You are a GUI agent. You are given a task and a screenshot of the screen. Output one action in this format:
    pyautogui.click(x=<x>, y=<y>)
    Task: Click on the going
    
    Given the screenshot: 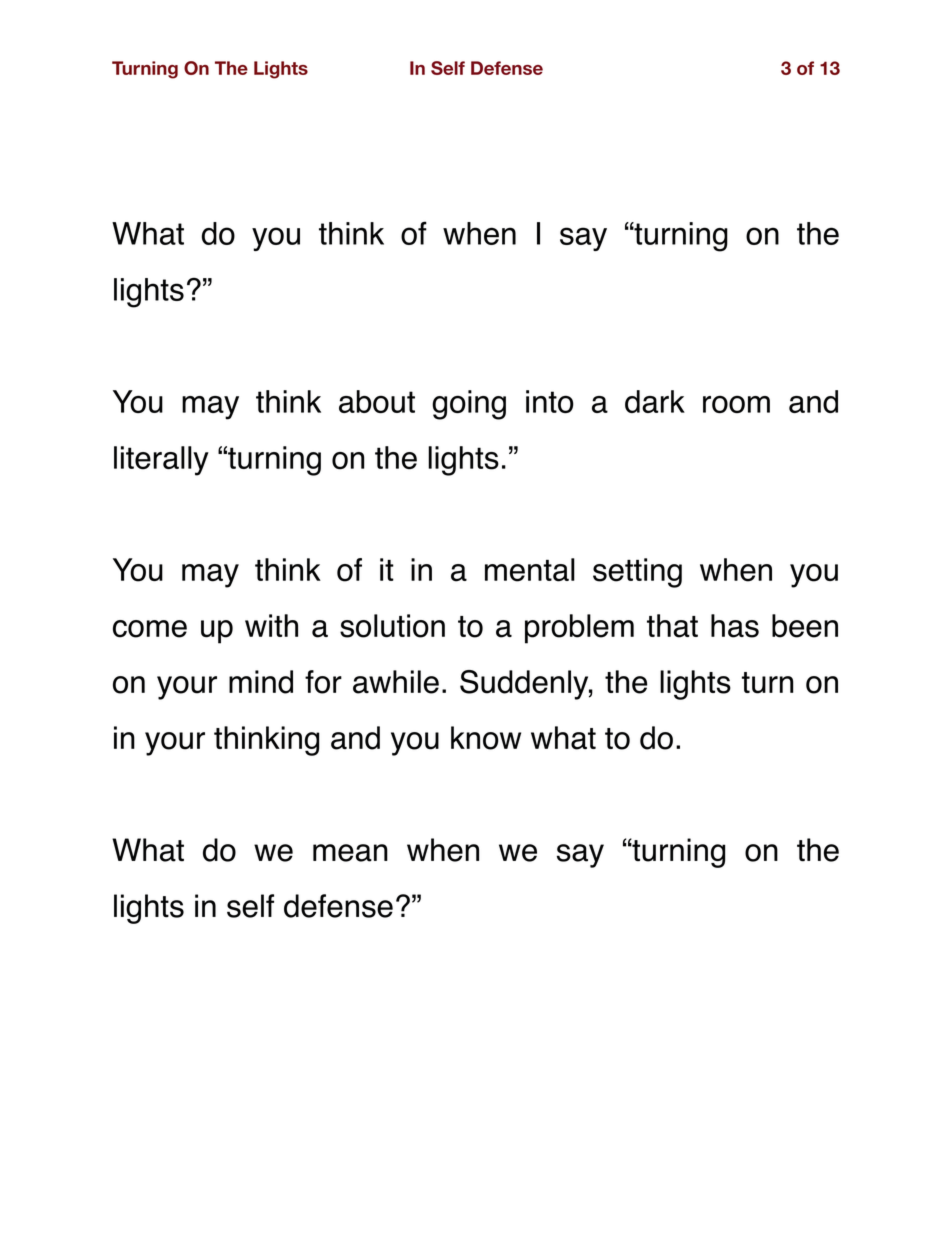 What is the action you would take?
    pyautogui.click(x=469, y=405)
